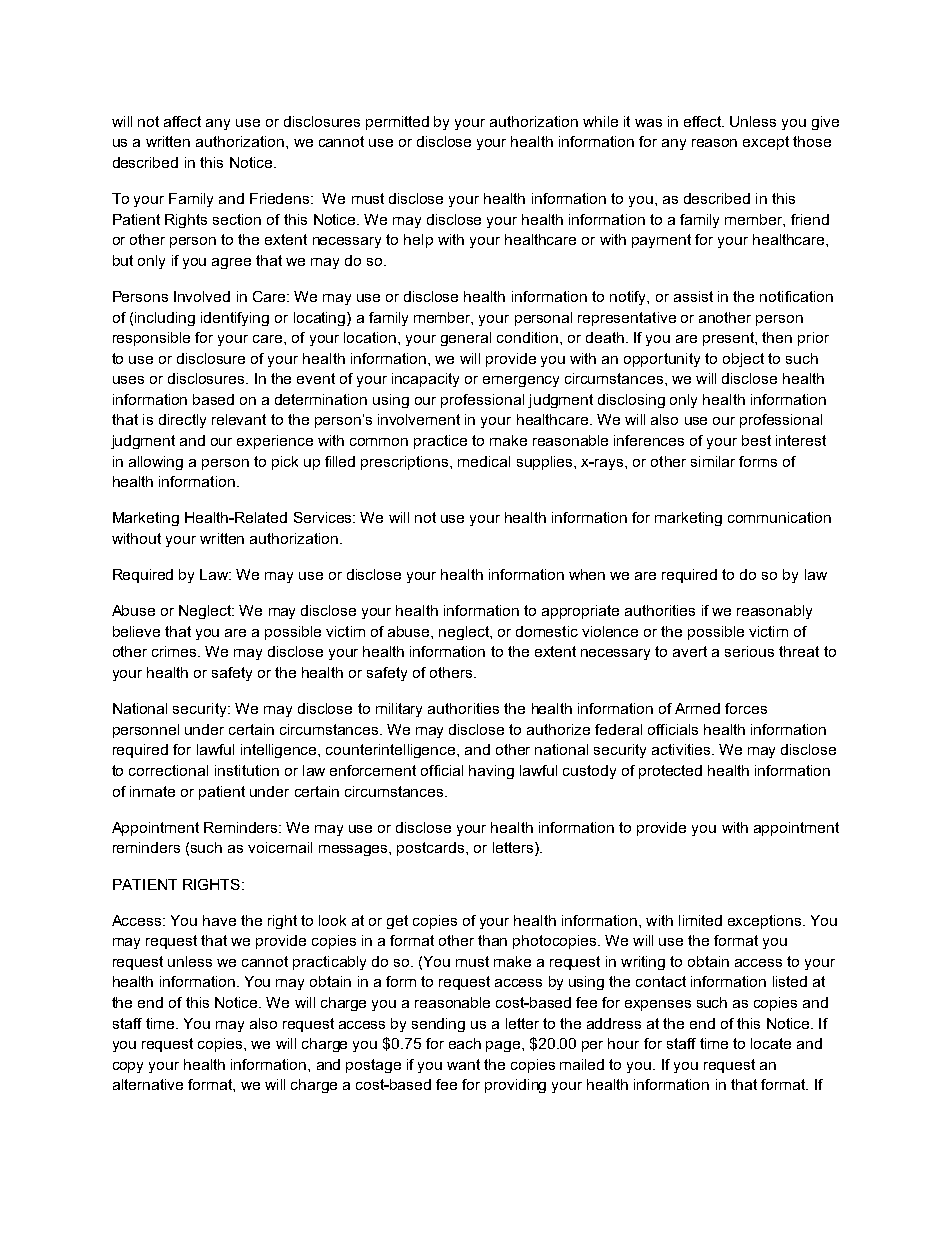  I want to click on having, so click(491, 772).
